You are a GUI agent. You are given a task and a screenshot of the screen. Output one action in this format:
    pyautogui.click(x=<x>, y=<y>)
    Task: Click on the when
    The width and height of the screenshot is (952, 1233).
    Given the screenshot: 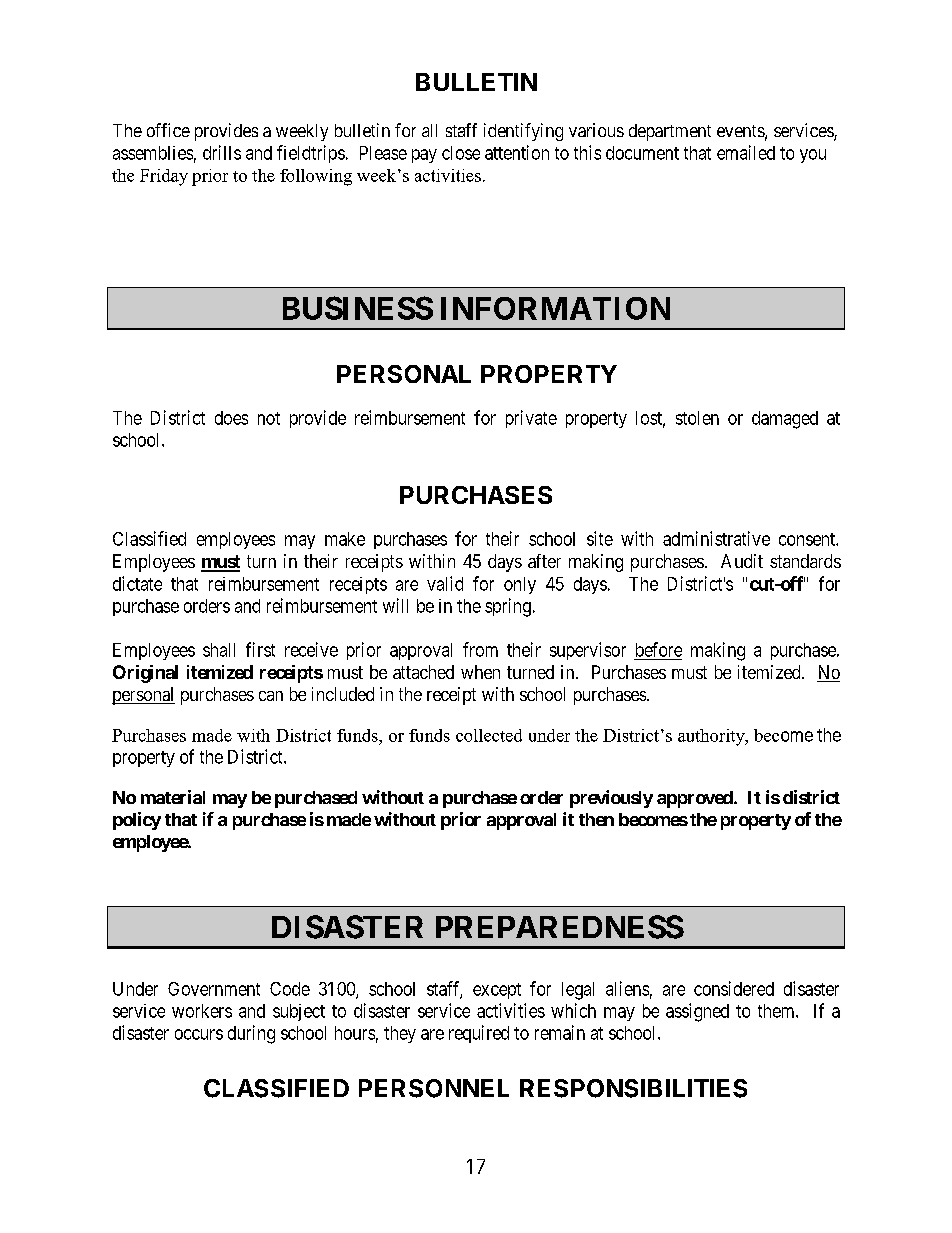 What is the action you would take?
    pyautogui.click(x=480, y=672)
